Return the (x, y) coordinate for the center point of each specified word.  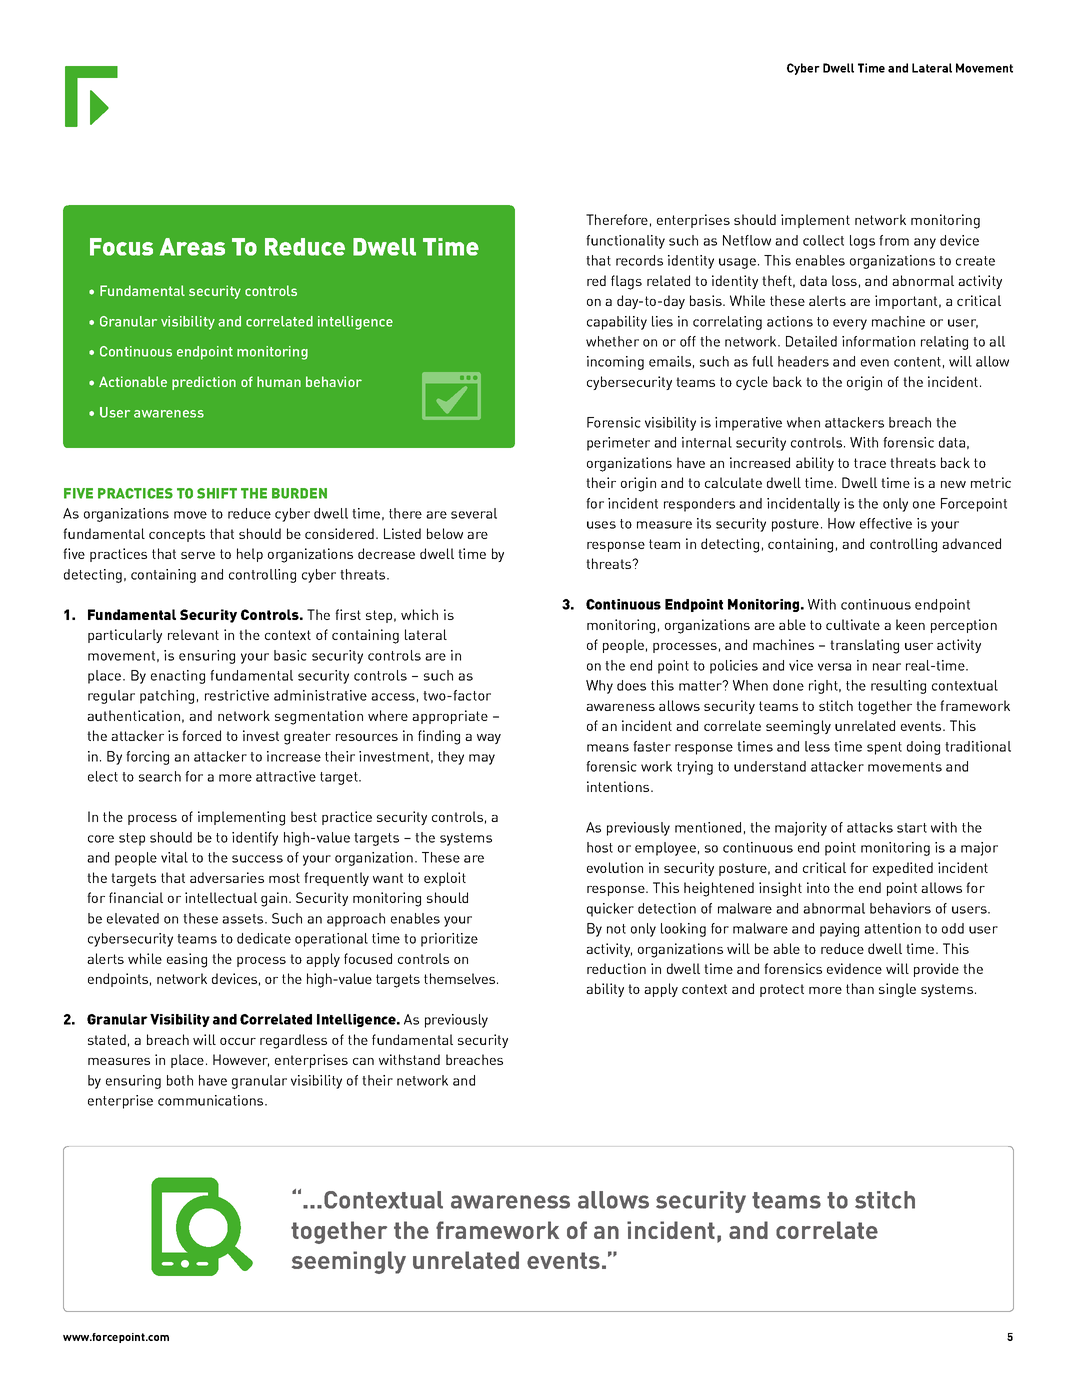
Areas (192, 247)
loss (844, 280)
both (180, 1080)
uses (601, 525)
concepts (177, 535)
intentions (619, 786)
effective (886, 523)
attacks (870, 827)
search (160, 776)
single (897, 990)
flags (626, 282)
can (363, 1061)
